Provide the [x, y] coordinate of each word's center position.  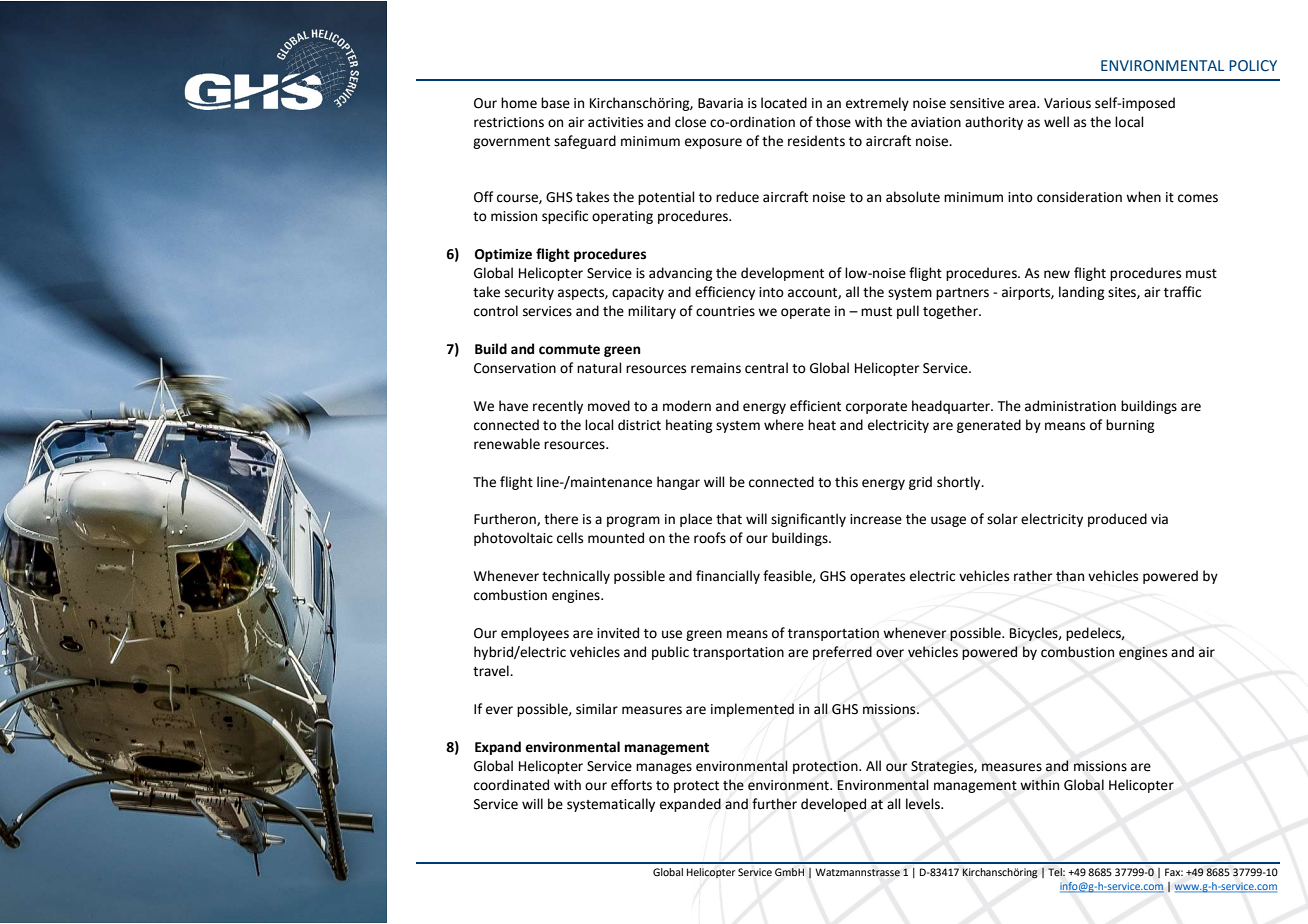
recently [558, 407]
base [555, 103]
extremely [877, 104]
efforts [631, 785]
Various [1067, 103]
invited [618, 633]
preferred [842, 653]
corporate [876, 408]
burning [1130, 426]
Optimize [503, 255]
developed [833, 805]
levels [924, 804]
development [782, 274]
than [1070, 576]
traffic [1182, 292]
